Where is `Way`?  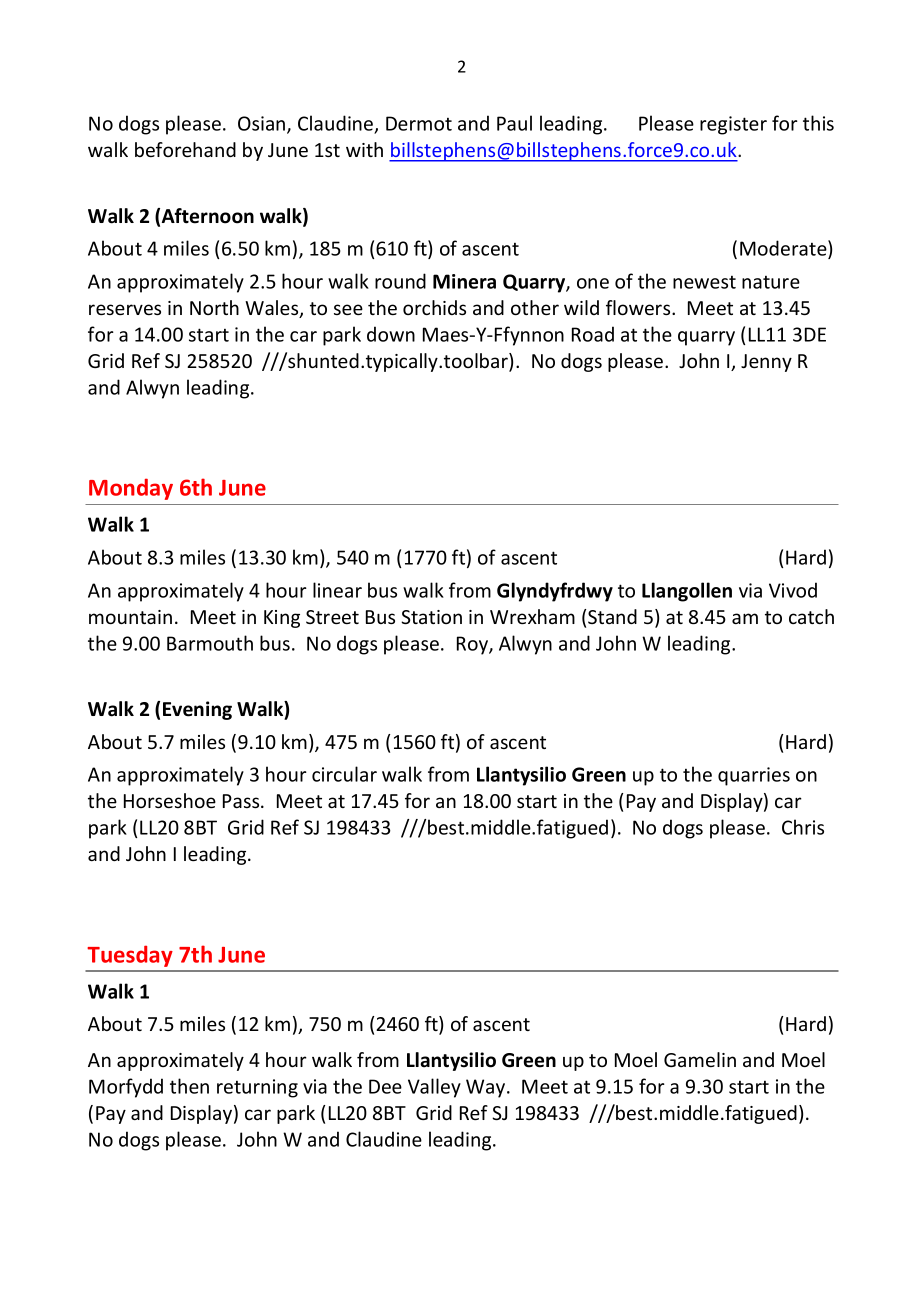
Way is located at coordinates (485, 1088).
